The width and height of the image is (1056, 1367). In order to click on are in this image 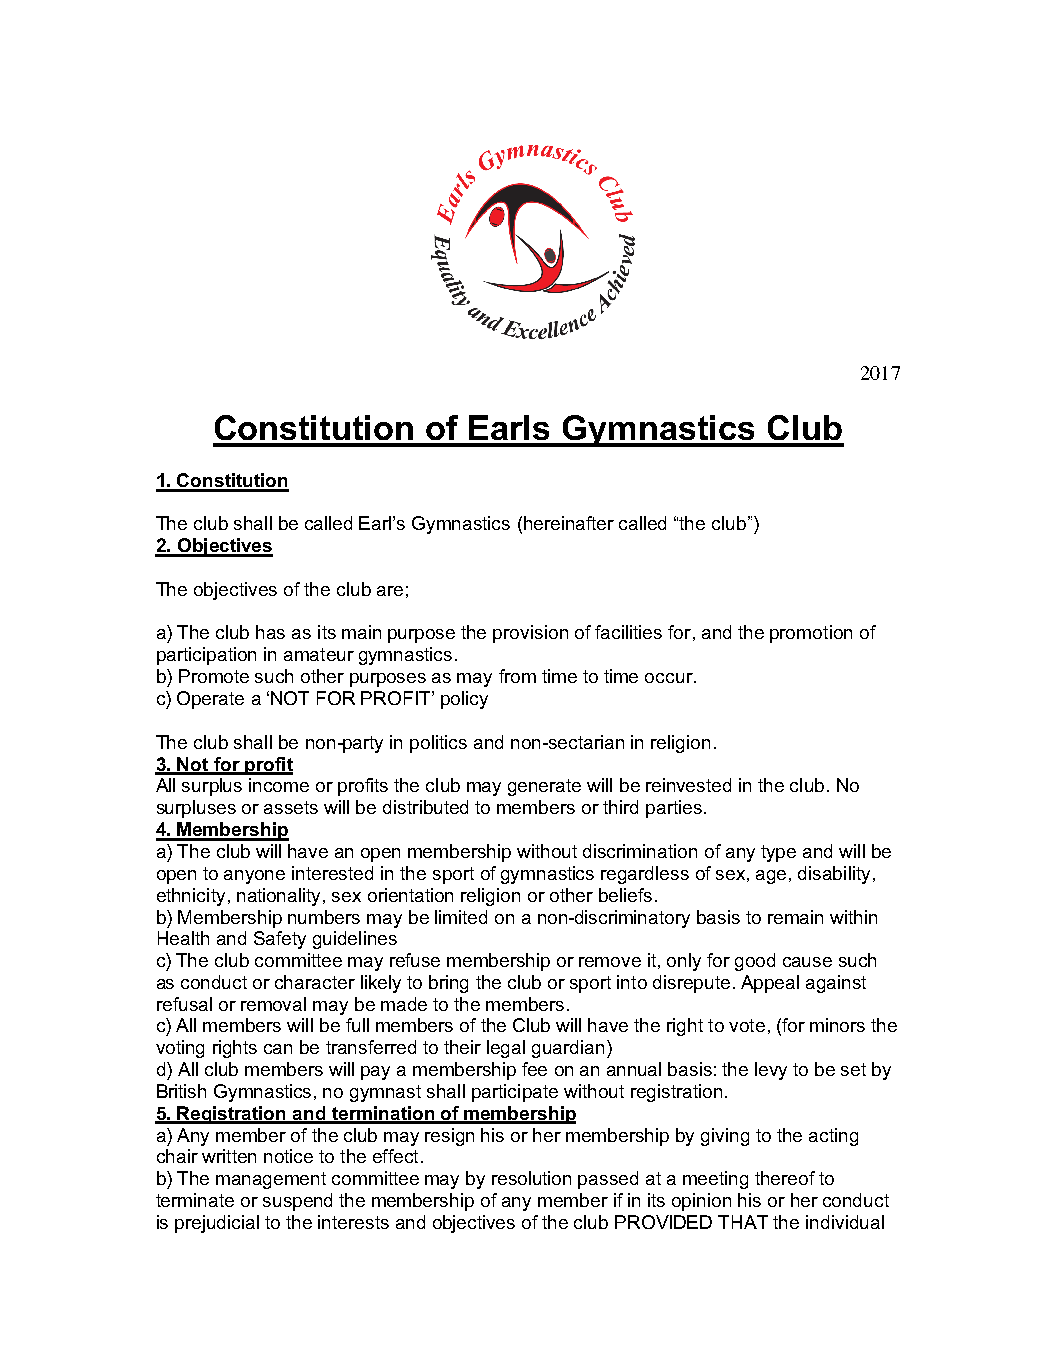, I will do `click(390, 591)`.
